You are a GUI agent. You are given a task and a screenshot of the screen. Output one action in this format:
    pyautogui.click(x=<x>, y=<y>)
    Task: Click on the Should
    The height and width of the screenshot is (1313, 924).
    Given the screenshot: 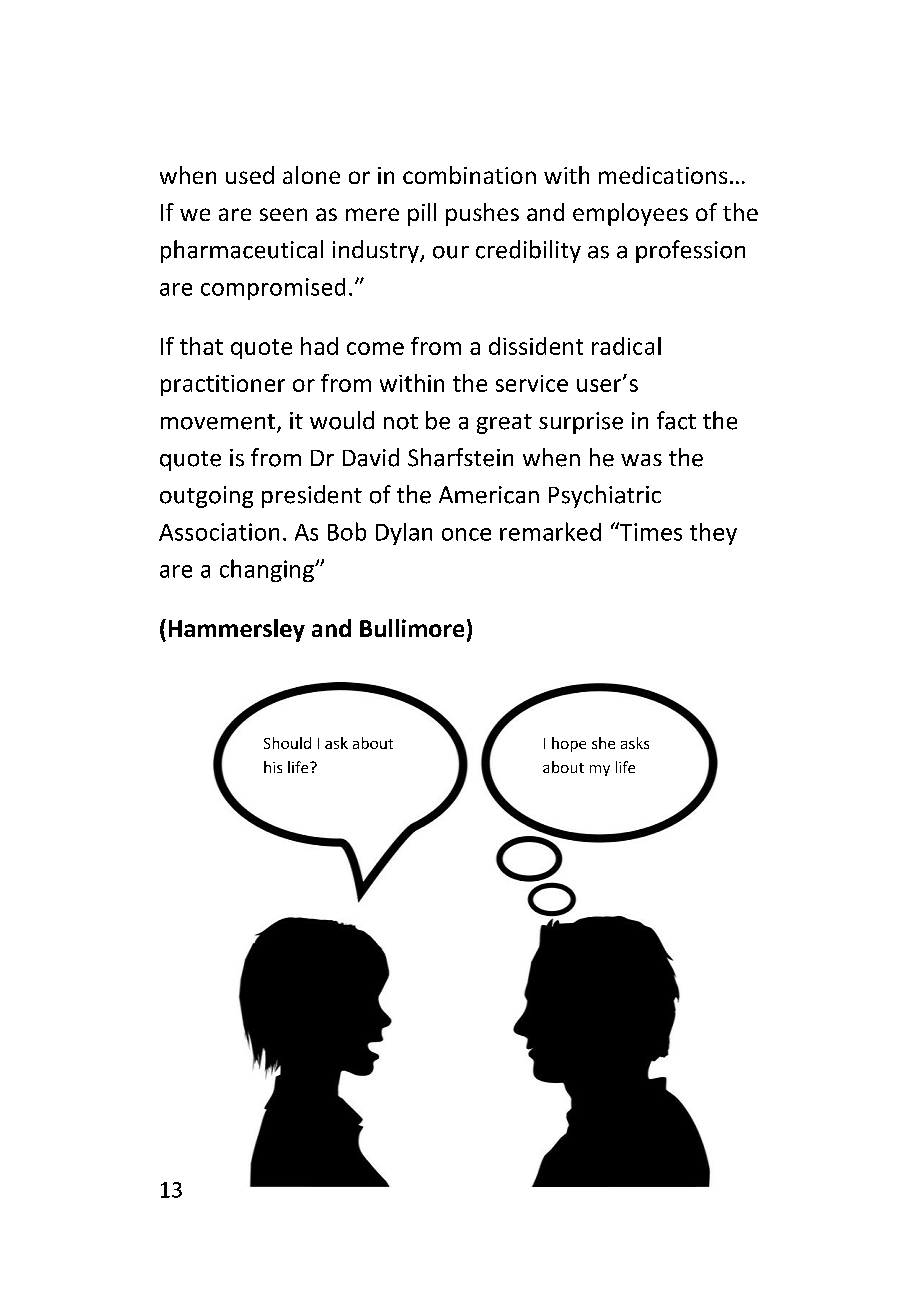 What is the action you would take?
    pyautogui.click(x=287, y=743)
